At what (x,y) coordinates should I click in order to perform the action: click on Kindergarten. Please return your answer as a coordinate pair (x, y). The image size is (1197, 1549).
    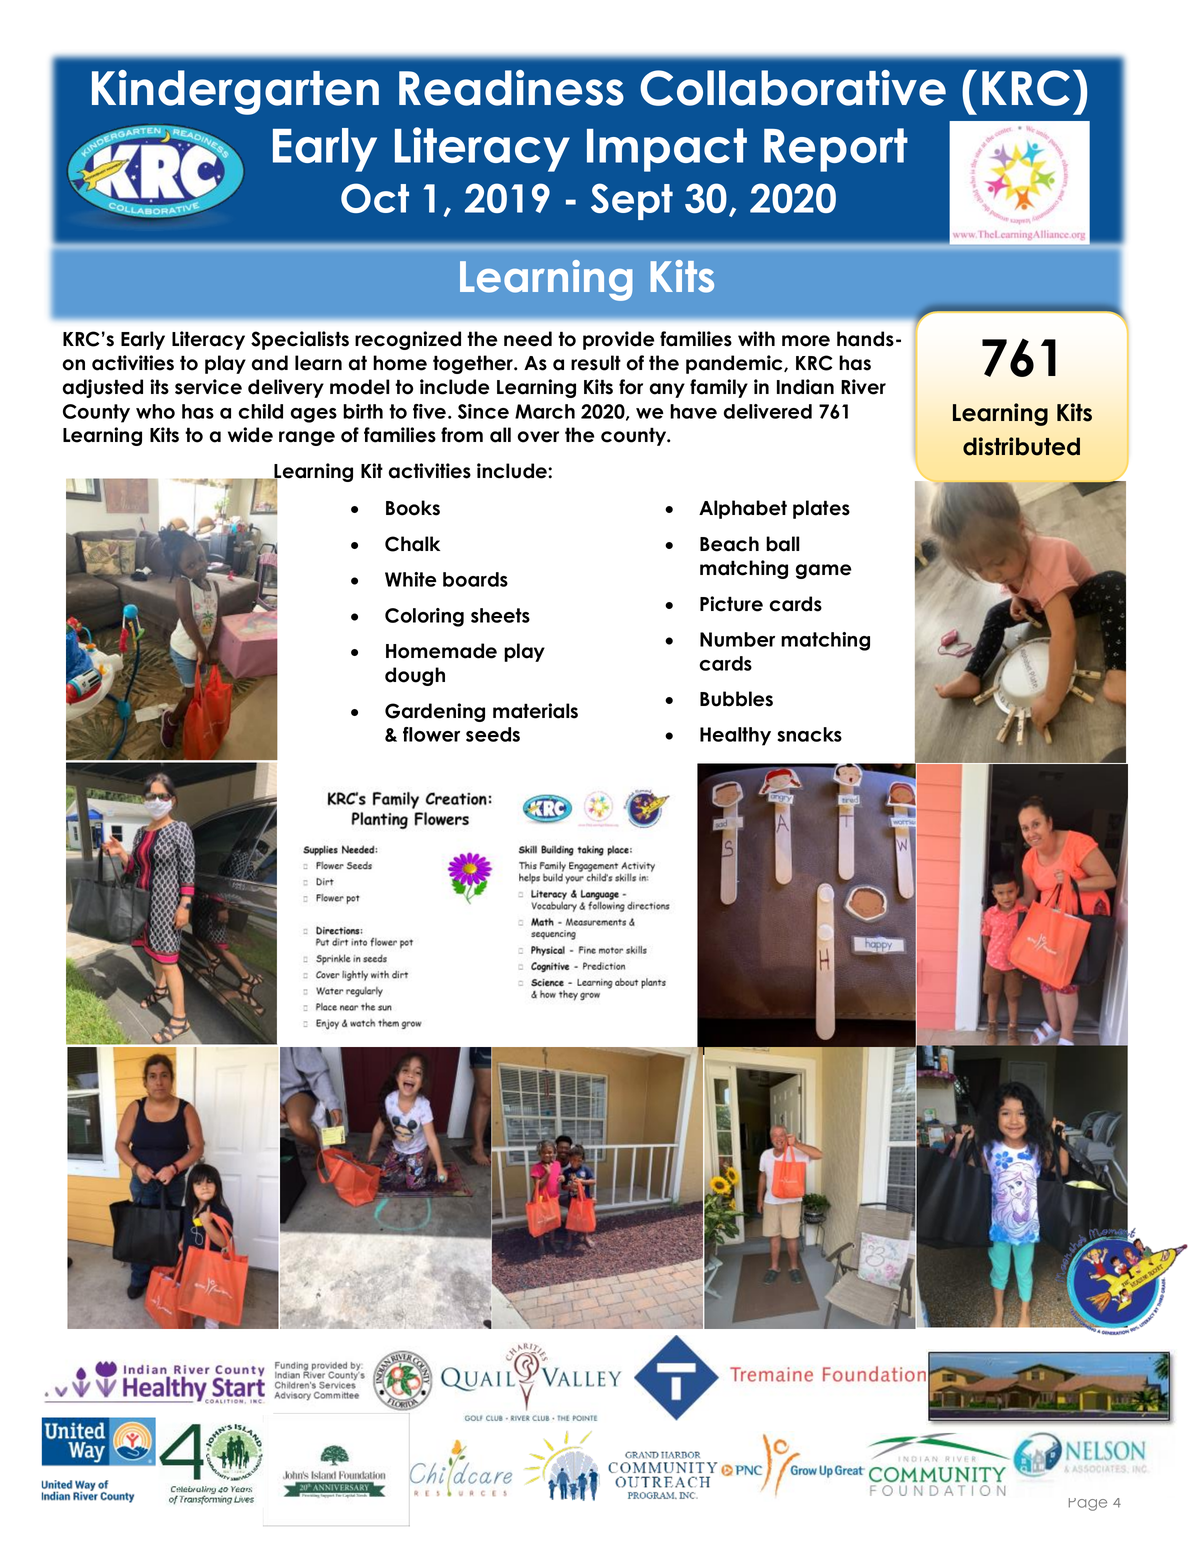
    Looking at the image, I should click on (235, 92).
